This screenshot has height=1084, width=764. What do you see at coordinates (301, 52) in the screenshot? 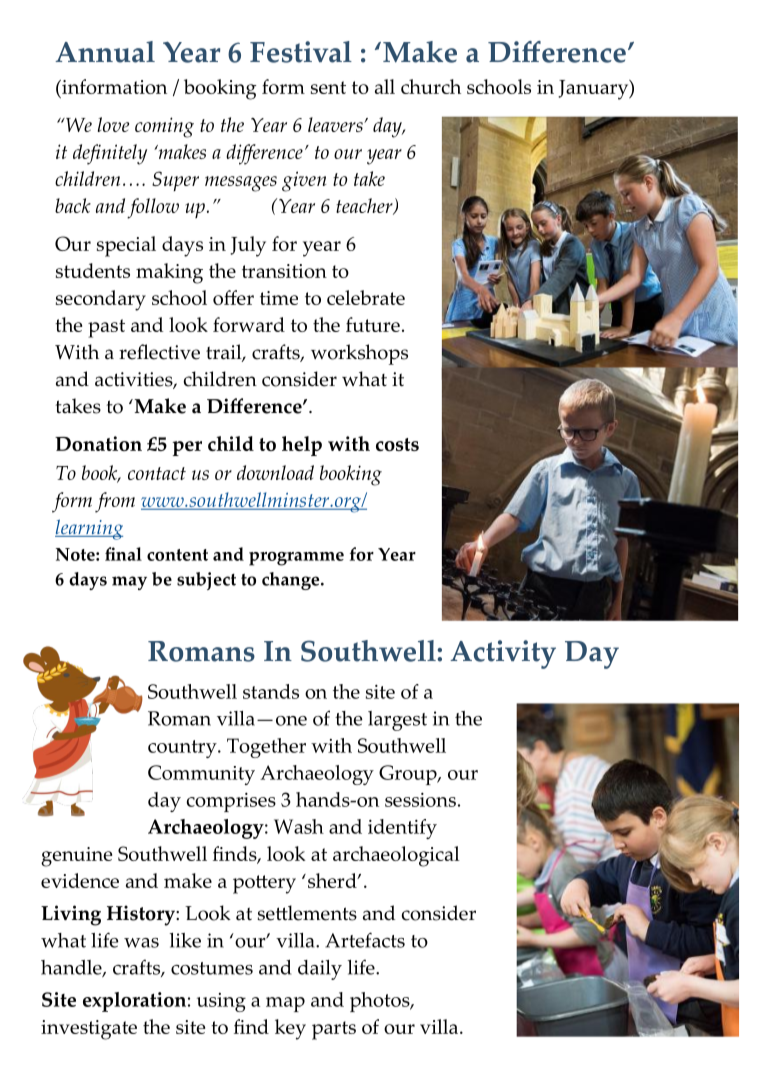
I see `Festival` at bounding box center [301, 52].
